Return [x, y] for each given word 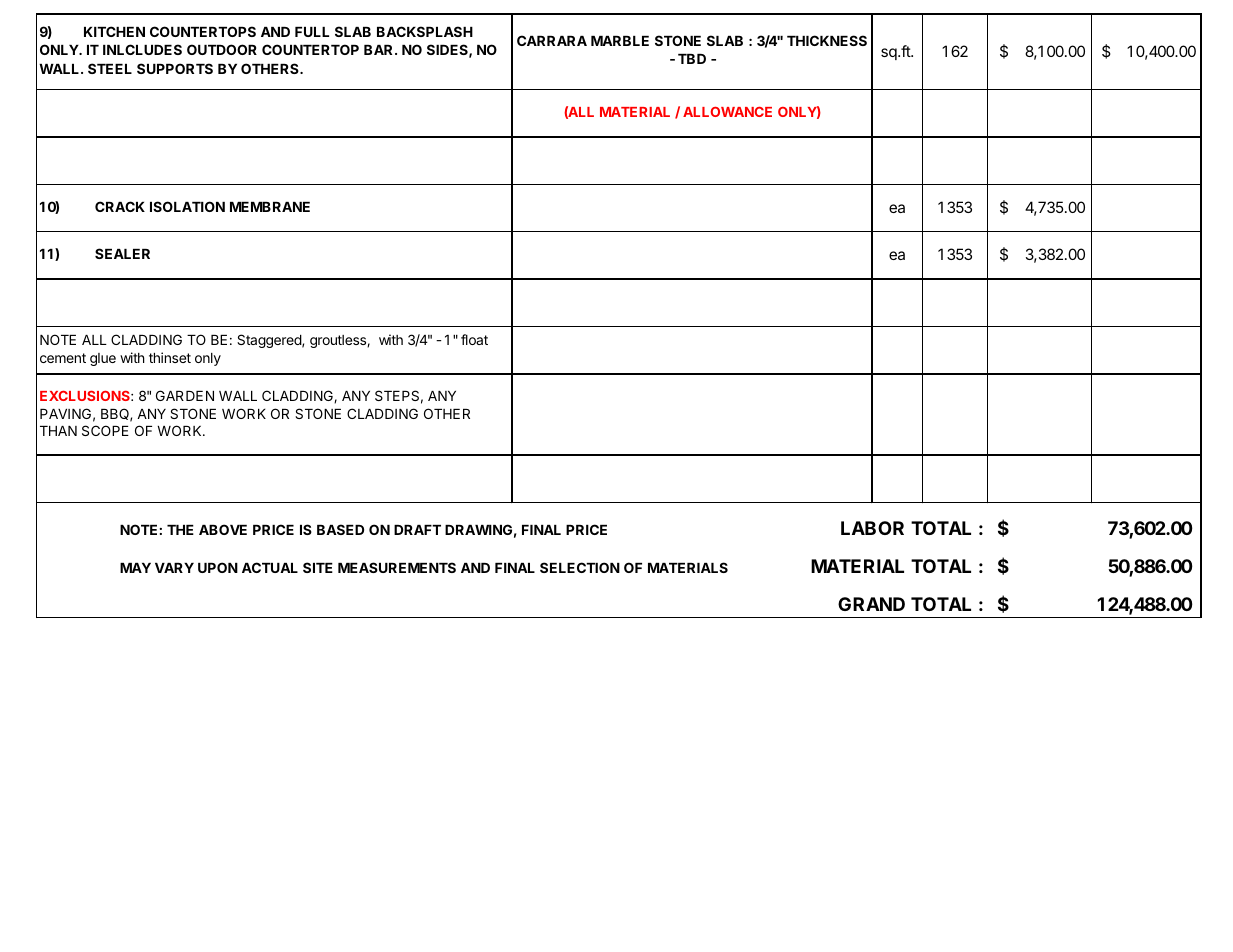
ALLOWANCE [727, 112]
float [474, 339]
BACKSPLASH [425, 31]
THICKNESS [827, 40]
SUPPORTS [175, 68]
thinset [170, 357]
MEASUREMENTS [397, 567]
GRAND [871, 604]
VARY [174, 568]
